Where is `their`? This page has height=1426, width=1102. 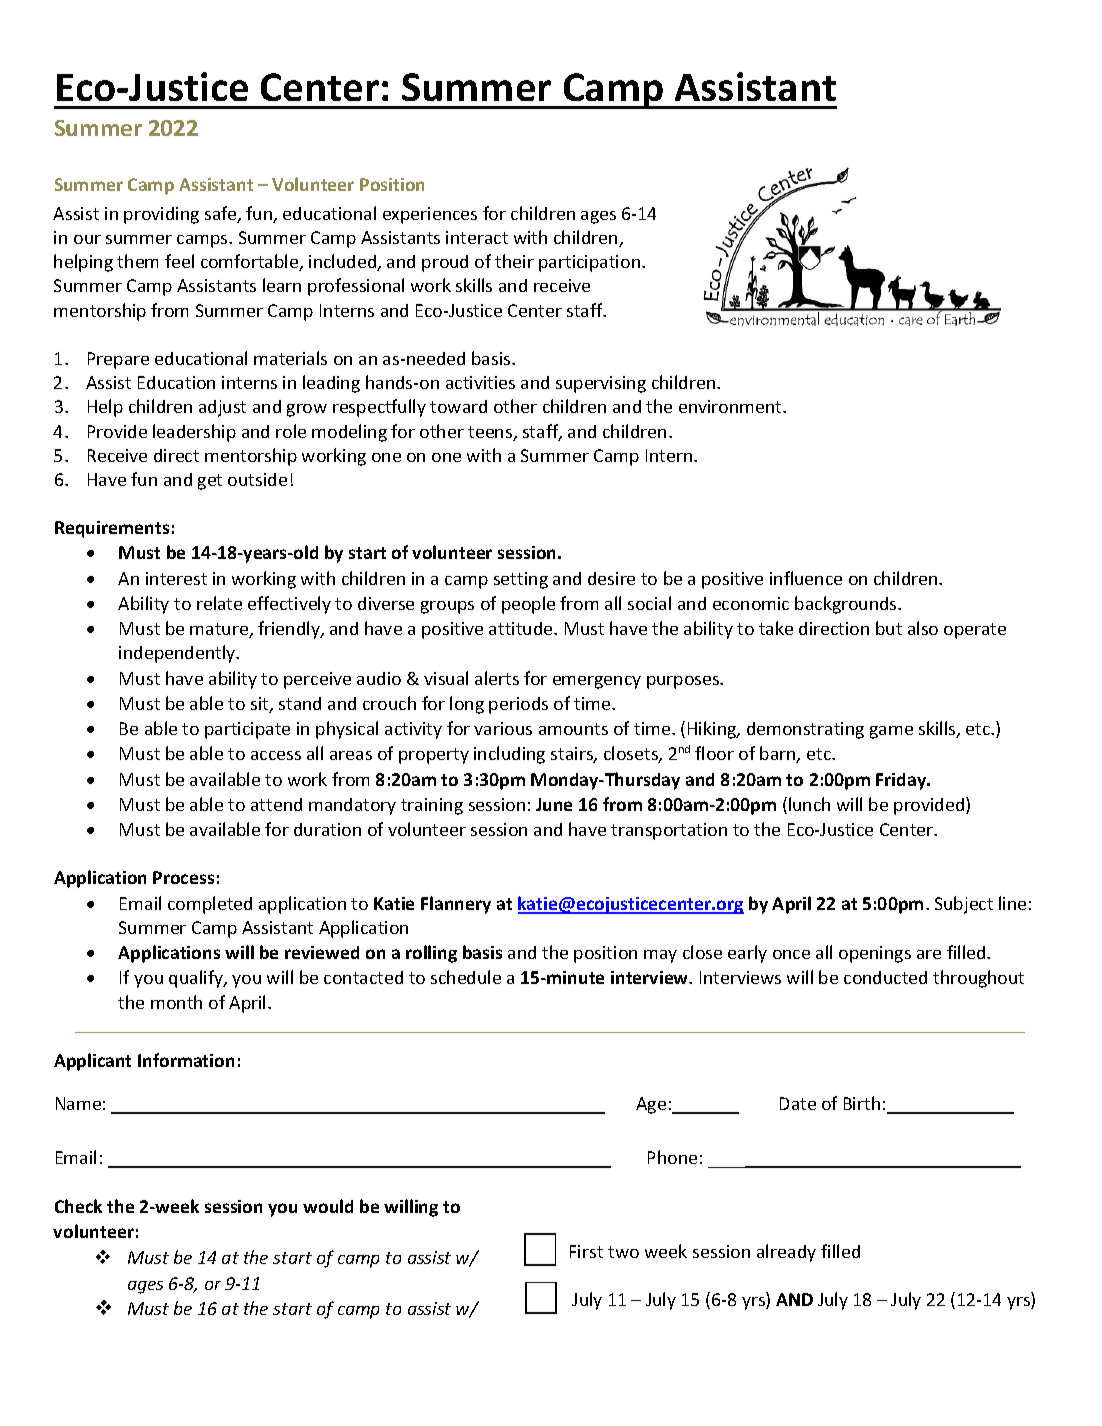 their is located at coordinates (514, 261).
